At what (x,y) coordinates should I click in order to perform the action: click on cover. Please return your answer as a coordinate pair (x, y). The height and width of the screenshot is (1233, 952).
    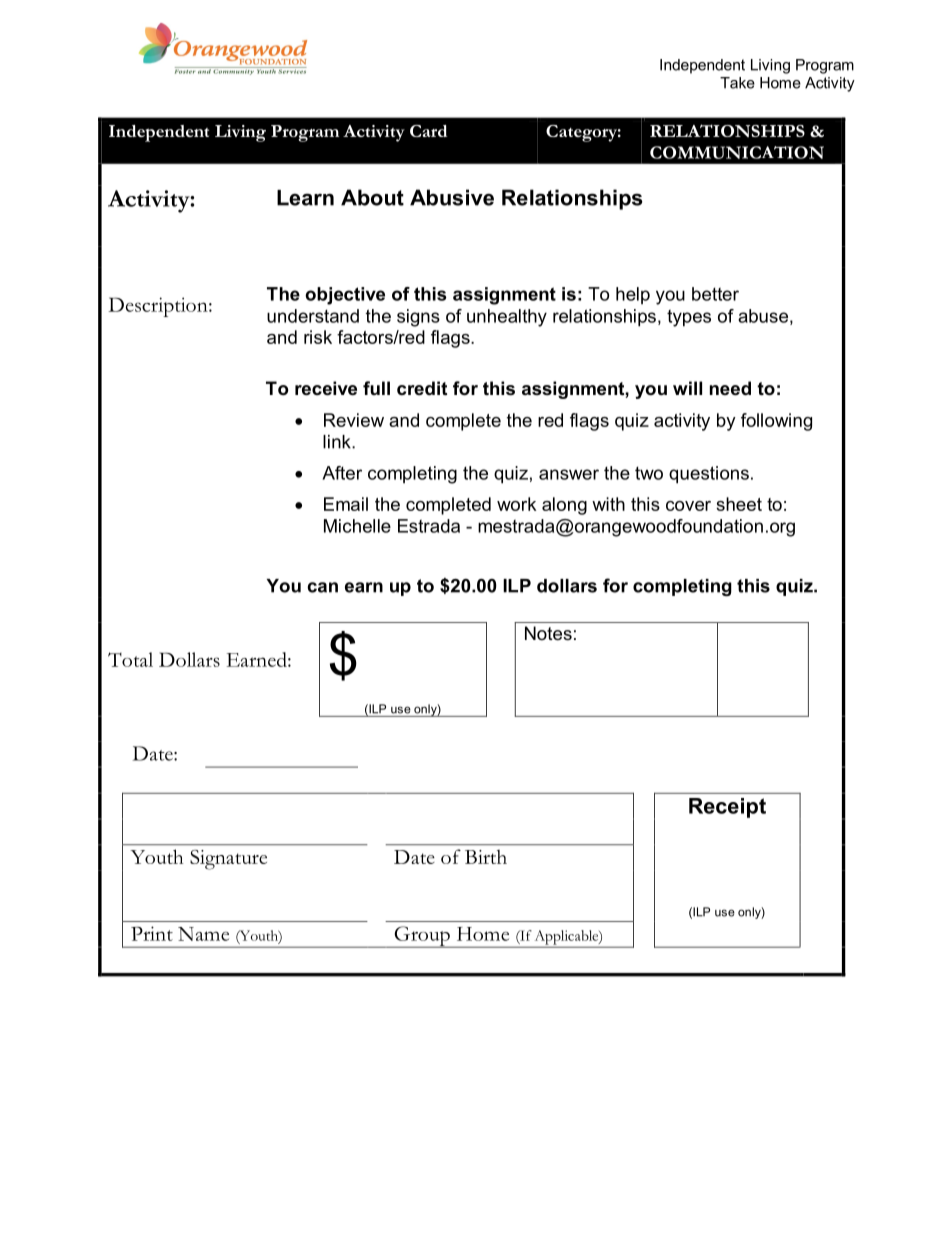
    Looking at the image, I should click on (688, 506).
